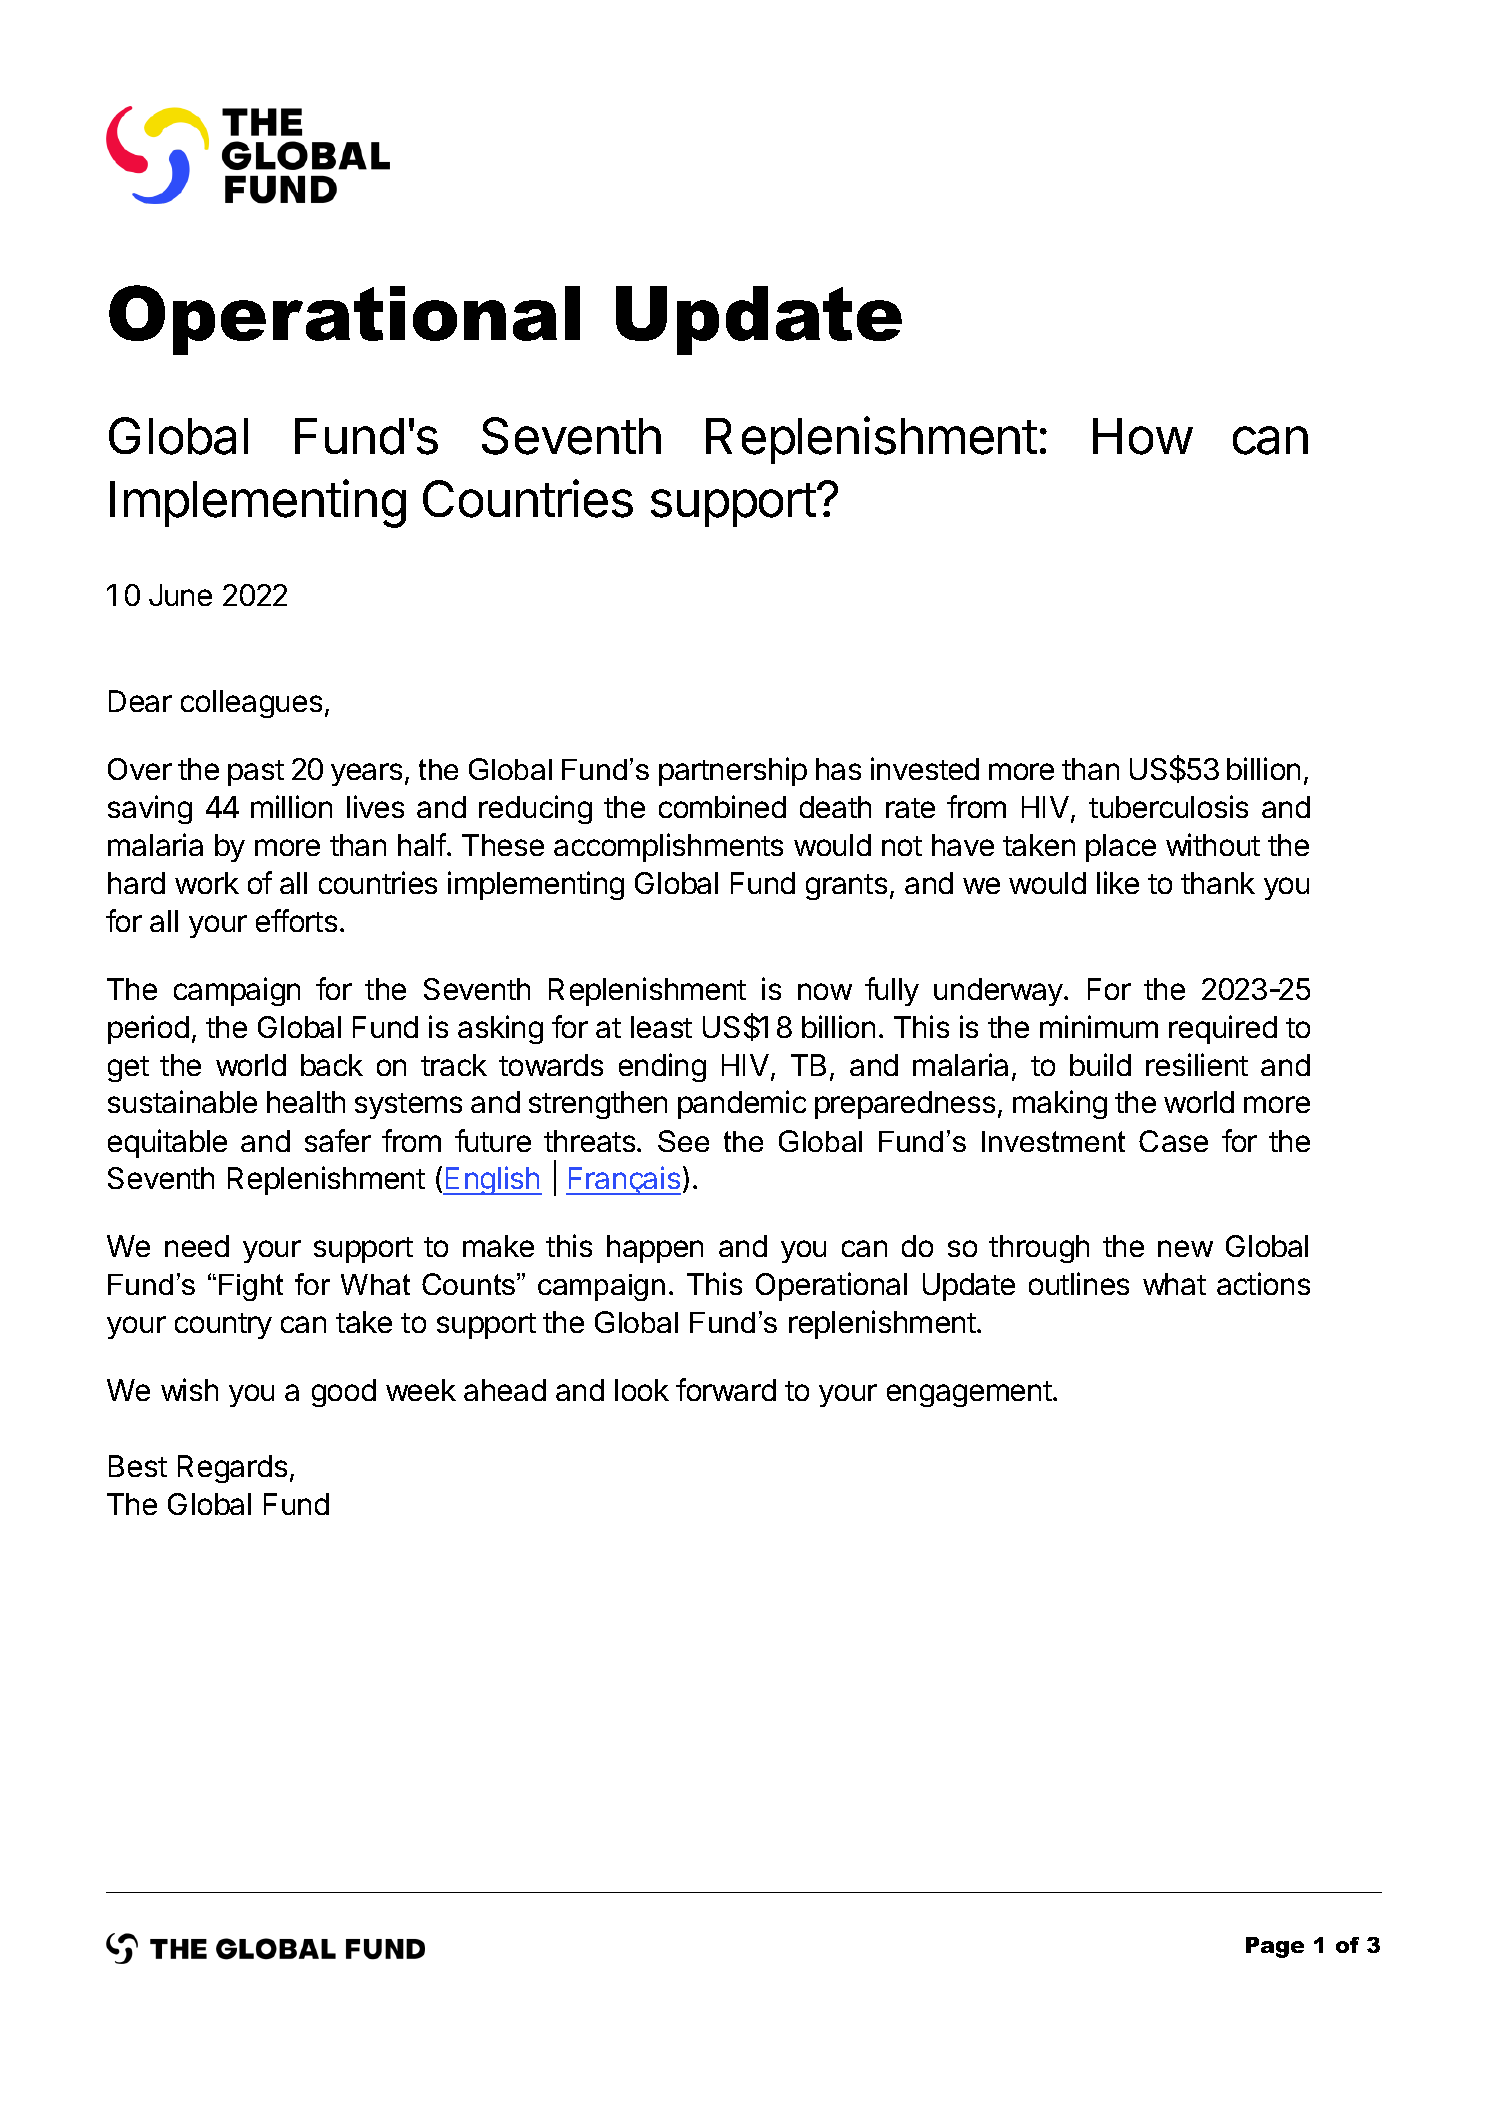  I want to click on Best, so click(138, 1466).
